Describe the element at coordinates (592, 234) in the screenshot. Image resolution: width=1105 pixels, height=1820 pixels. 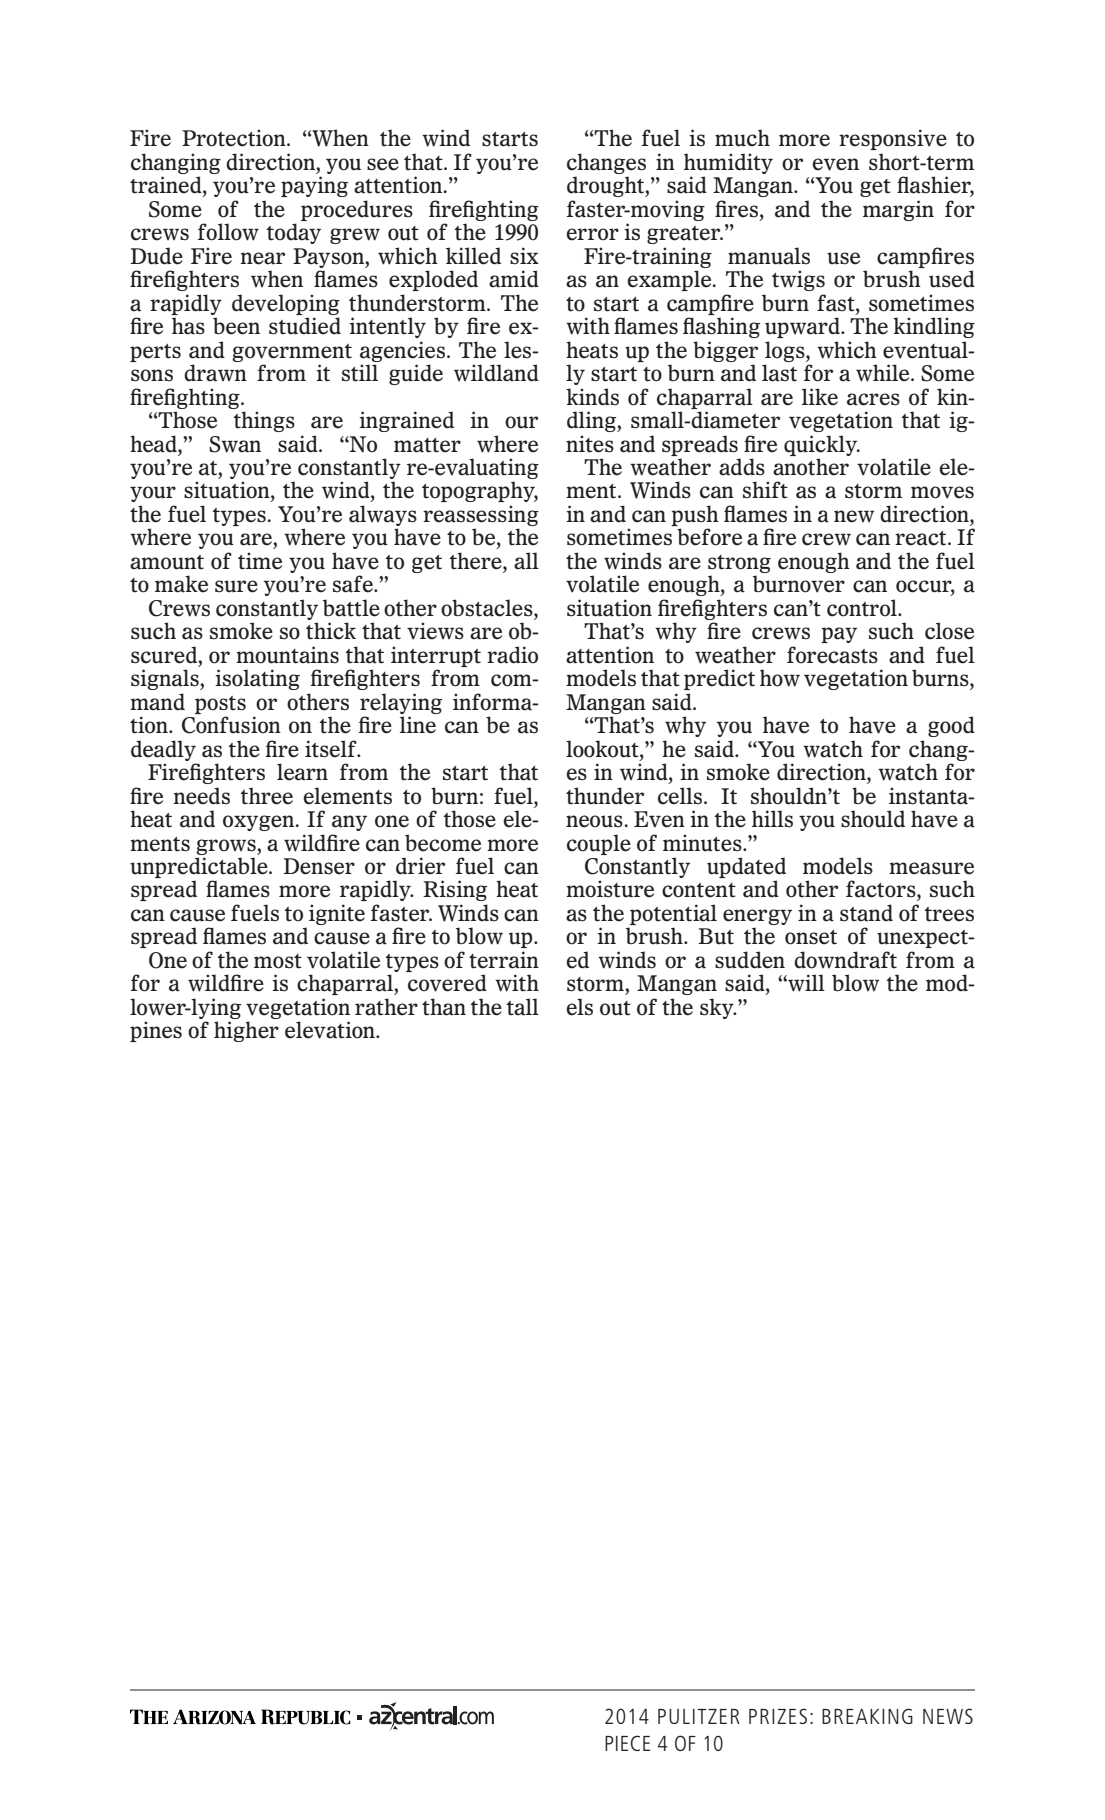
I see `error` at that location.
